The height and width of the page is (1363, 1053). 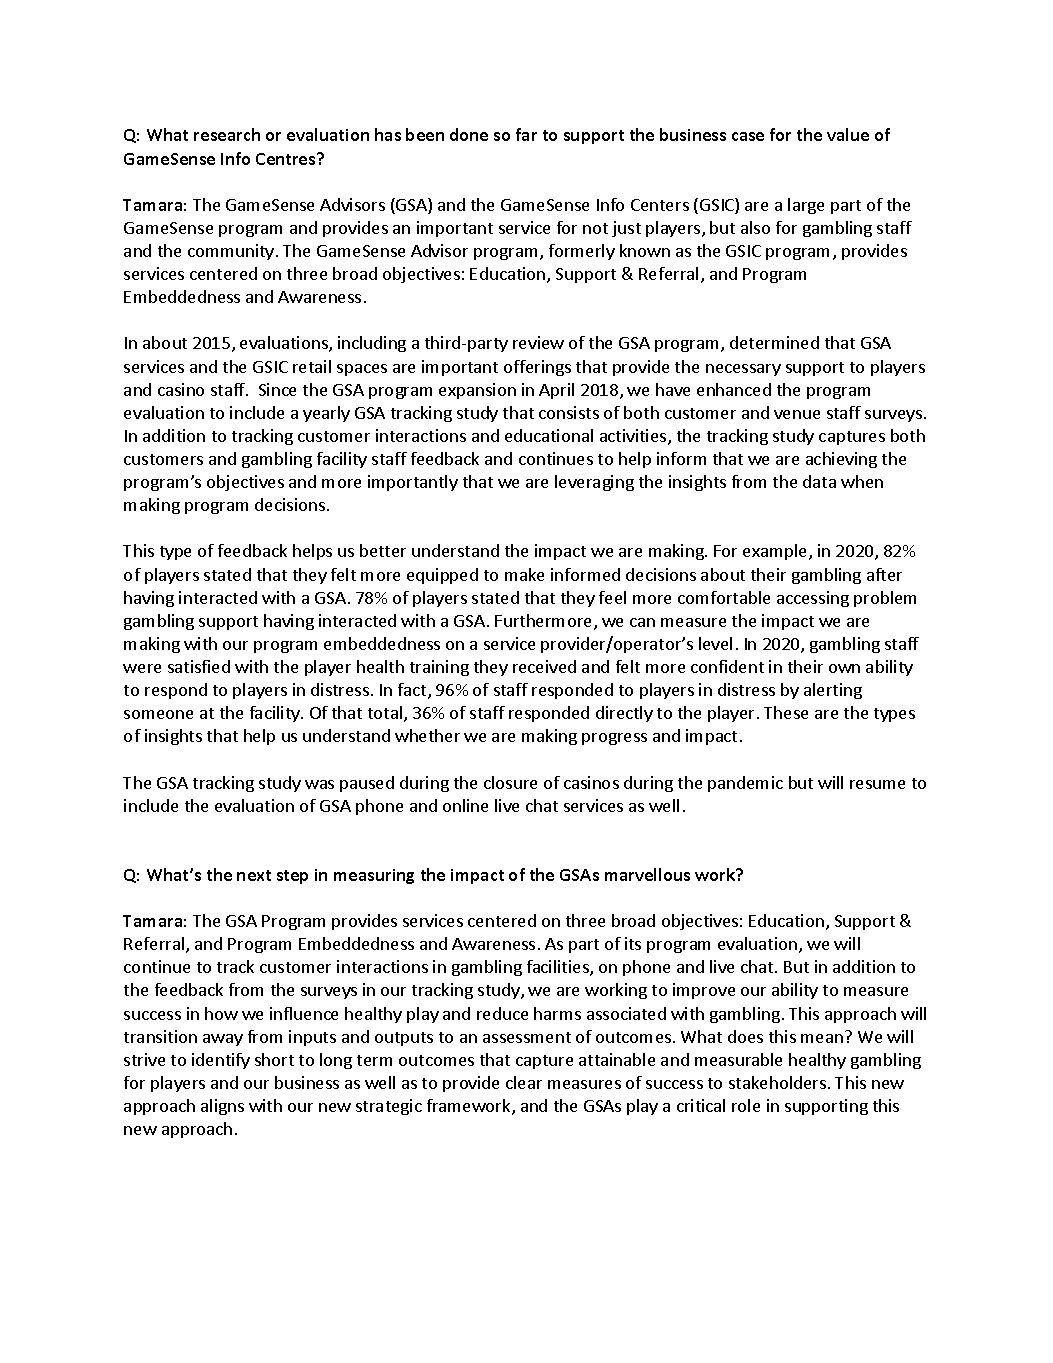 I want to click on case, so click(x=748, y=136).
